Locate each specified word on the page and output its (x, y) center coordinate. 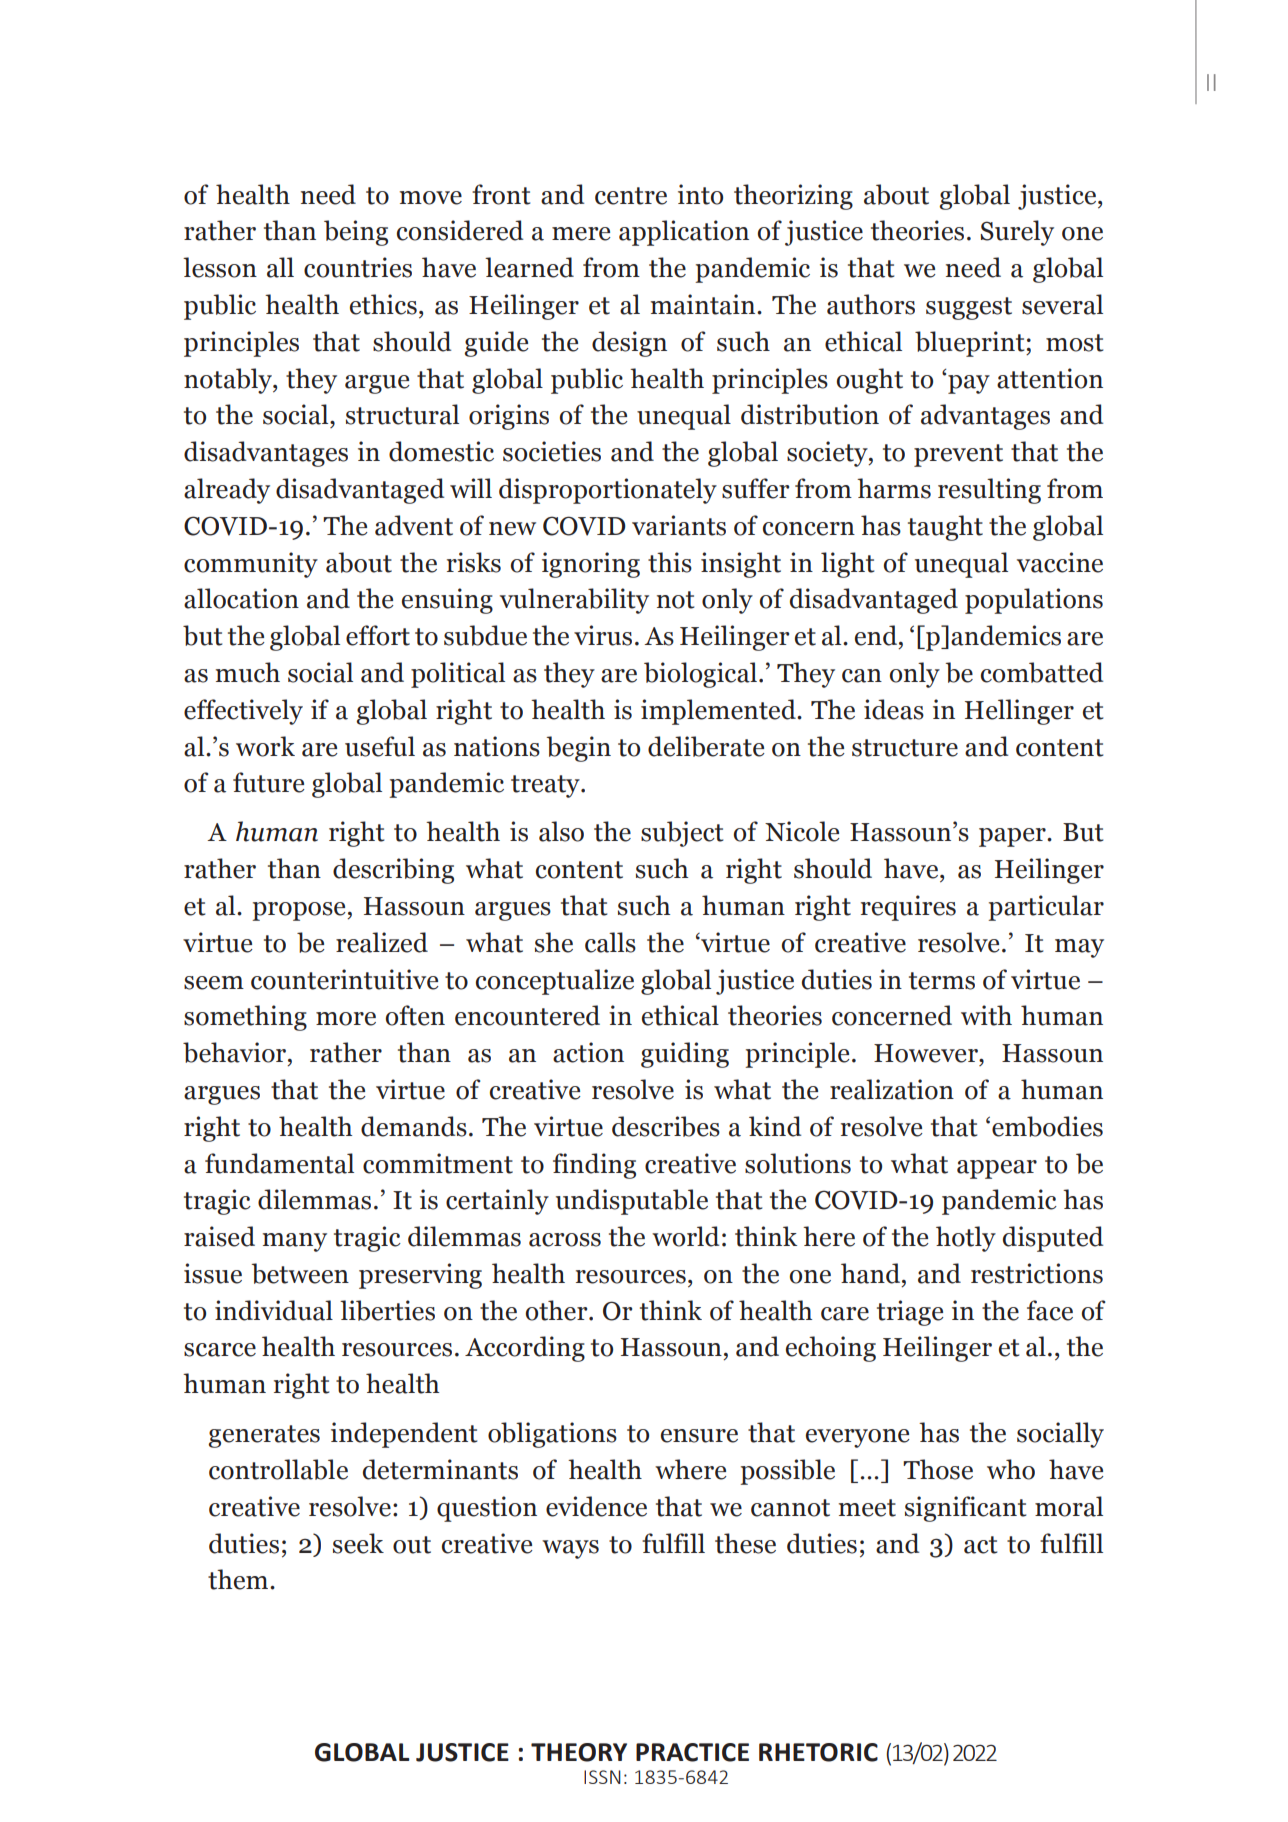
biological (700, 675)
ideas (894, 709)
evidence (596, 1506)
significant (965, 1509)
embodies (1047, 1126)
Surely (1017, 233)
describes (666, 1126)
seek (358, 1543)
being (356, 233)
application (684, 233)
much (248, 672)
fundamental (279, 1163)
